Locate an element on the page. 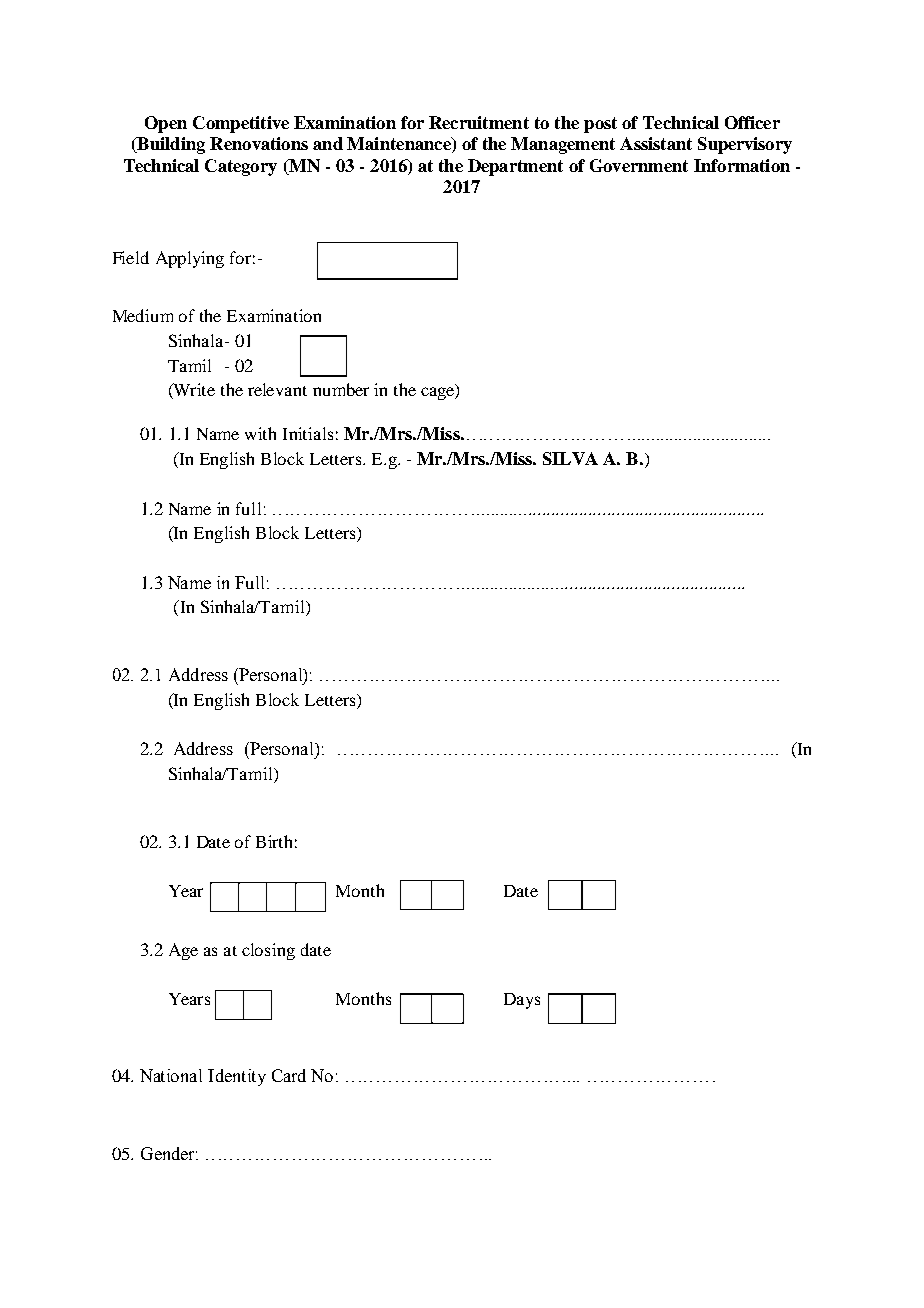 Image resolution: width=924 pixels, height=1308 pixels. Building is located at coordinates (170, 145).
